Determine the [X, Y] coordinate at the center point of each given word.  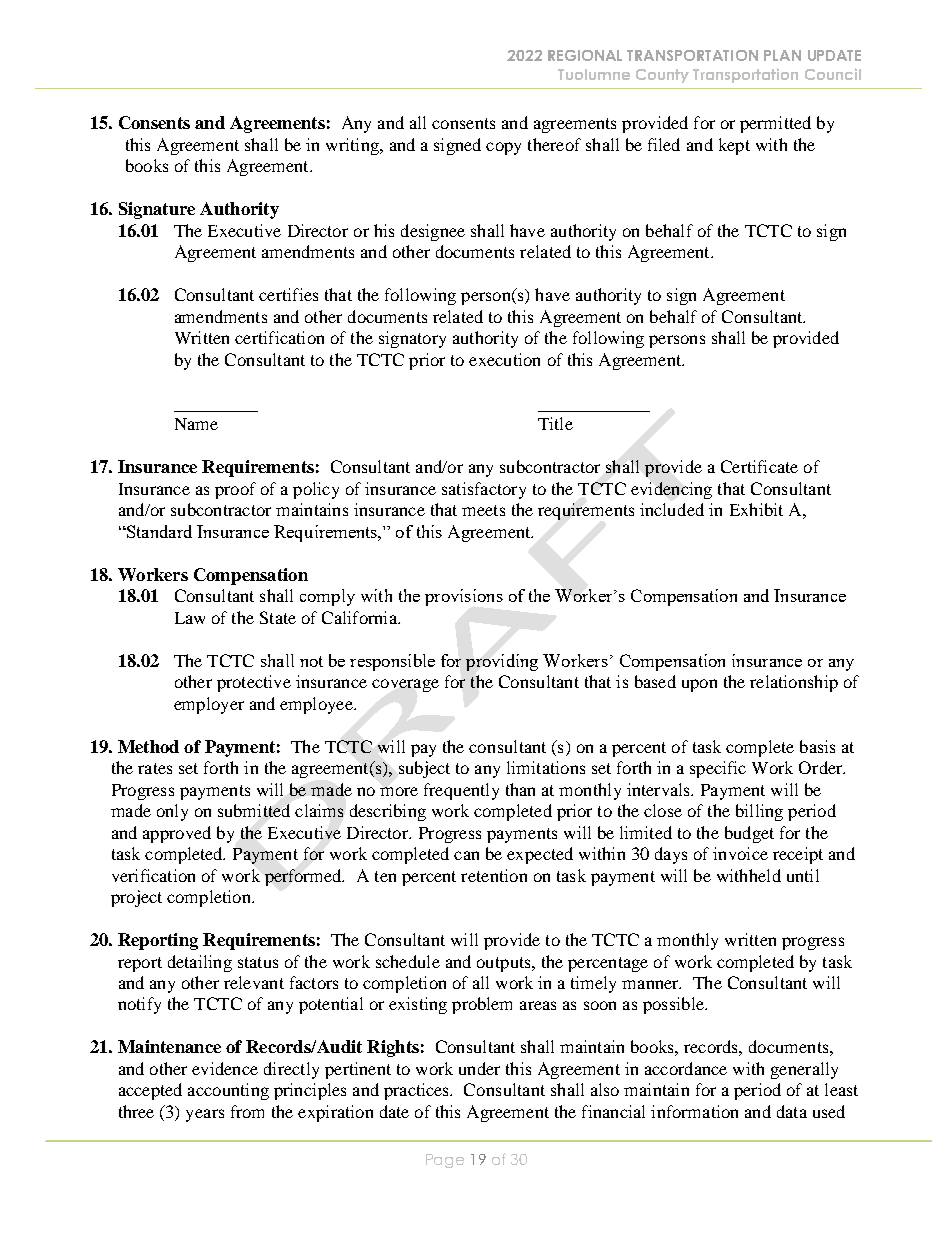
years [205, 1115]
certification [279, 337]
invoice [740, 853]
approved [177, 834]
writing [353, 146]
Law [190, 618]
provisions [464, 597]
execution [504, 359]
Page [445, 1161]
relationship [794, 683]
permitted [775, 124]
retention [494, 875]
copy [503, 148]
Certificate [759, 466]
